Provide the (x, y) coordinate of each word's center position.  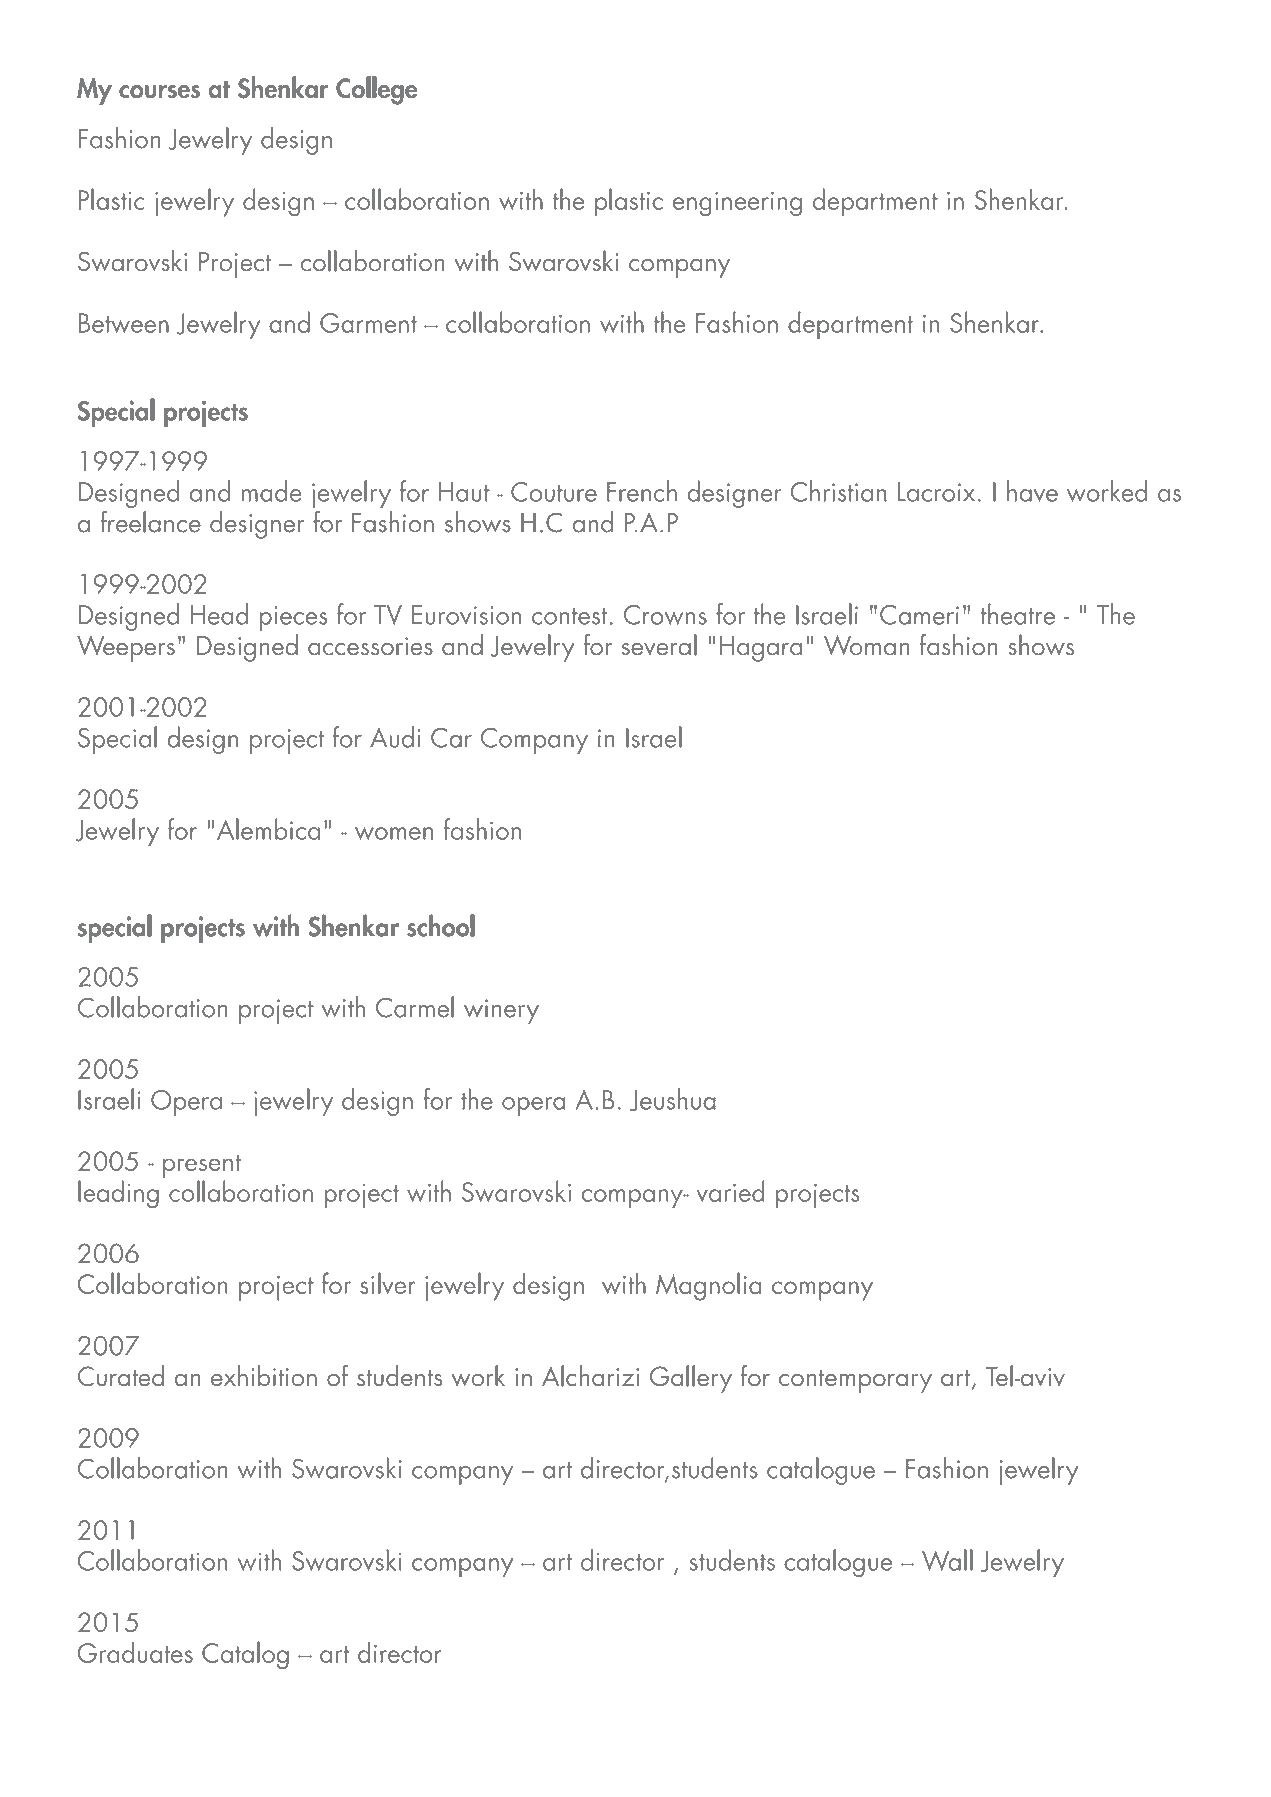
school (441, 925)
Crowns (665, 615)
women (394, 833)
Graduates (135, 1652)
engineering (737, 204)
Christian (839, 491)
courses (159, 92)
